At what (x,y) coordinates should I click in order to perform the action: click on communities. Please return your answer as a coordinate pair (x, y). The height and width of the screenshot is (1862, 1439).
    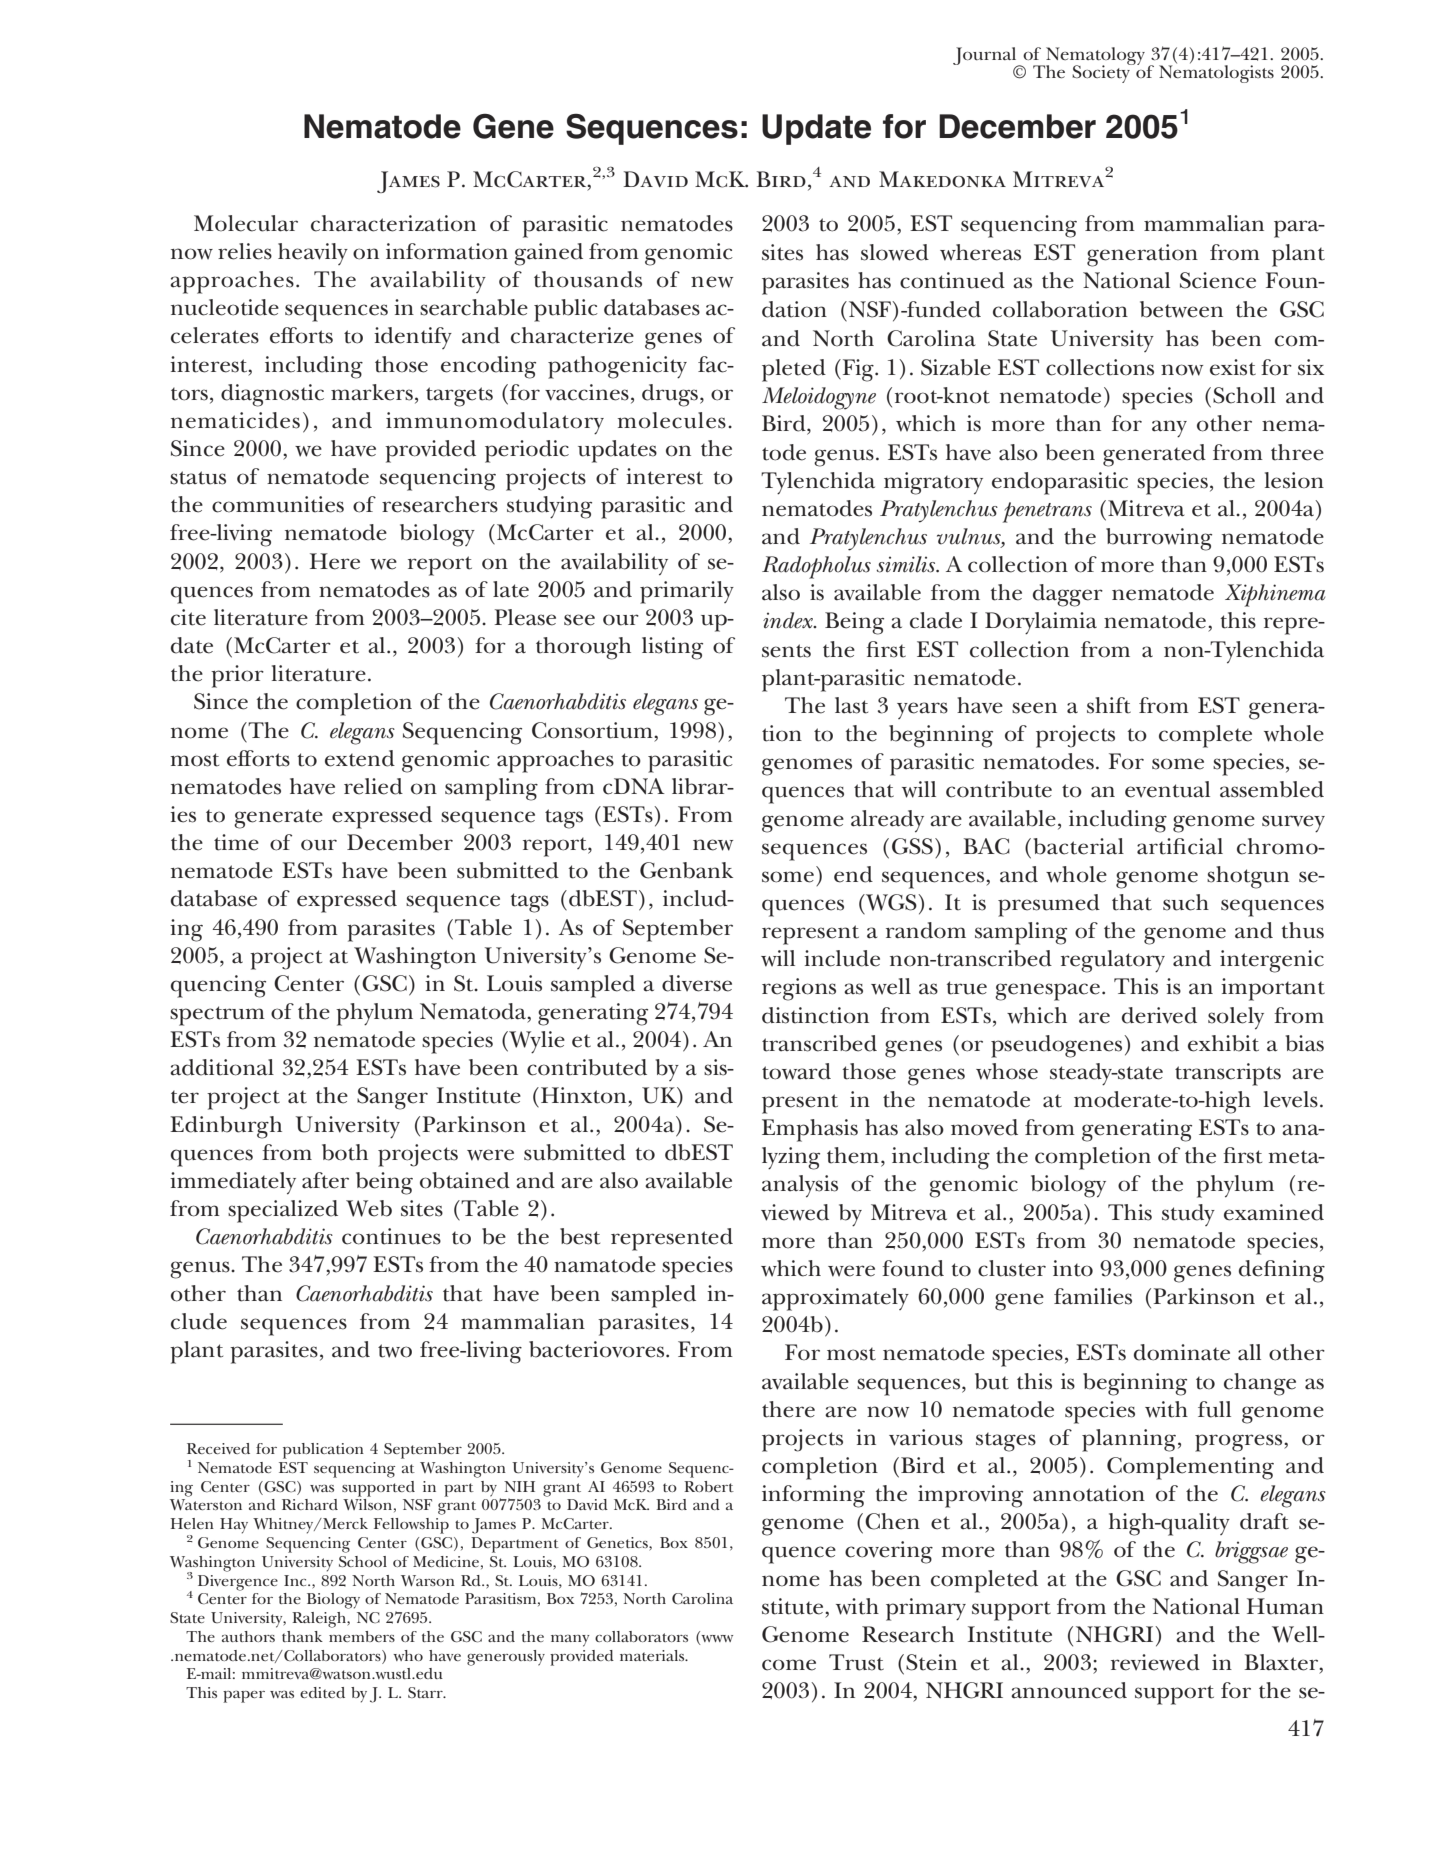
    Looking at the image, I should click on (278, 504).
